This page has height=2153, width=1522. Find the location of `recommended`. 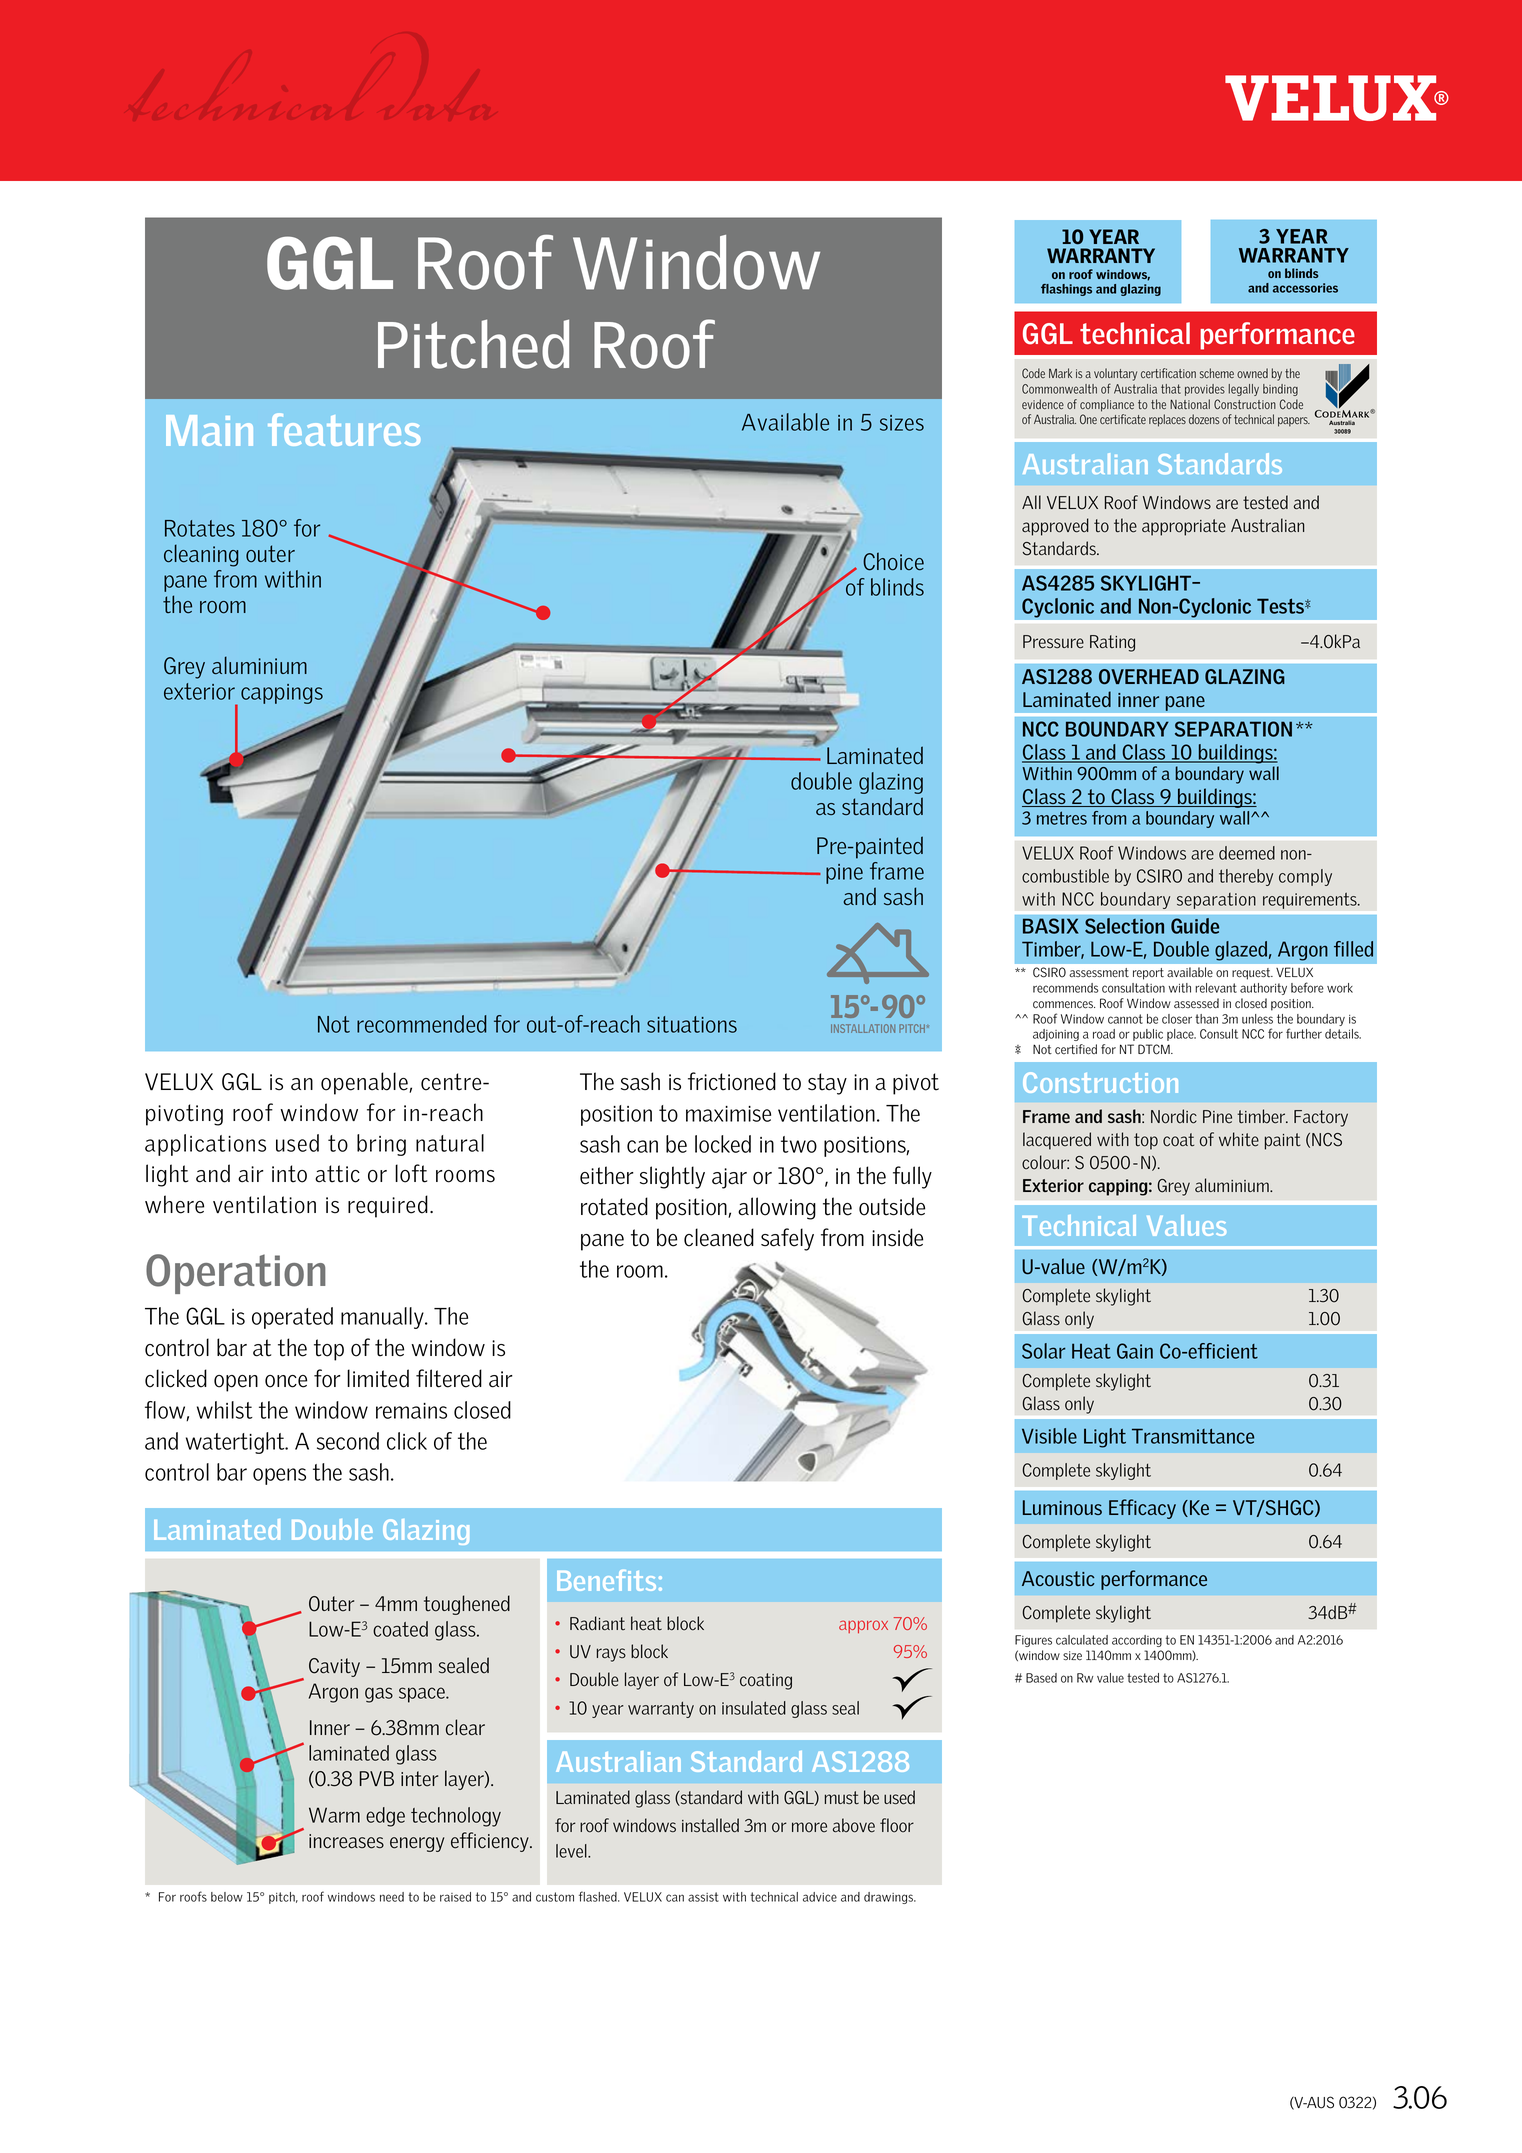

recommended is located at coordinates (421, 1024).
